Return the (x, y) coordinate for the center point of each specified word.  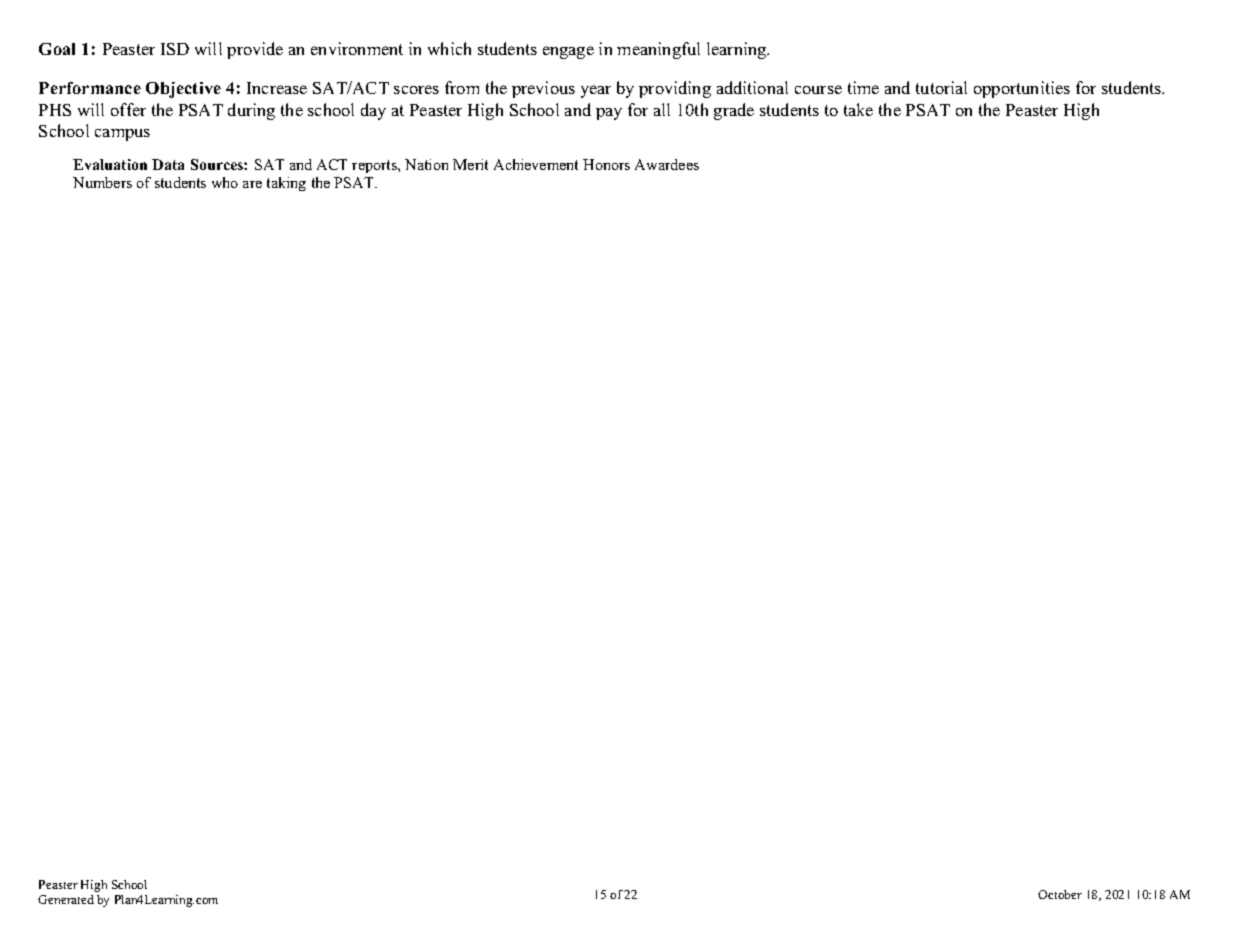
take (858, 109)
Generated (66, 899)
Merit (470, 164)
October (1060, 894)
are (252, 184)
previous (543, 89)
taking (286, 184)
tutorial (941, 87)
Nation (426, 164)
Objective (183, 90)
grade (734, 111)
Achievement (536, 164)
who (225, 182)
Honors (606, 164)
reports (375, 166)
